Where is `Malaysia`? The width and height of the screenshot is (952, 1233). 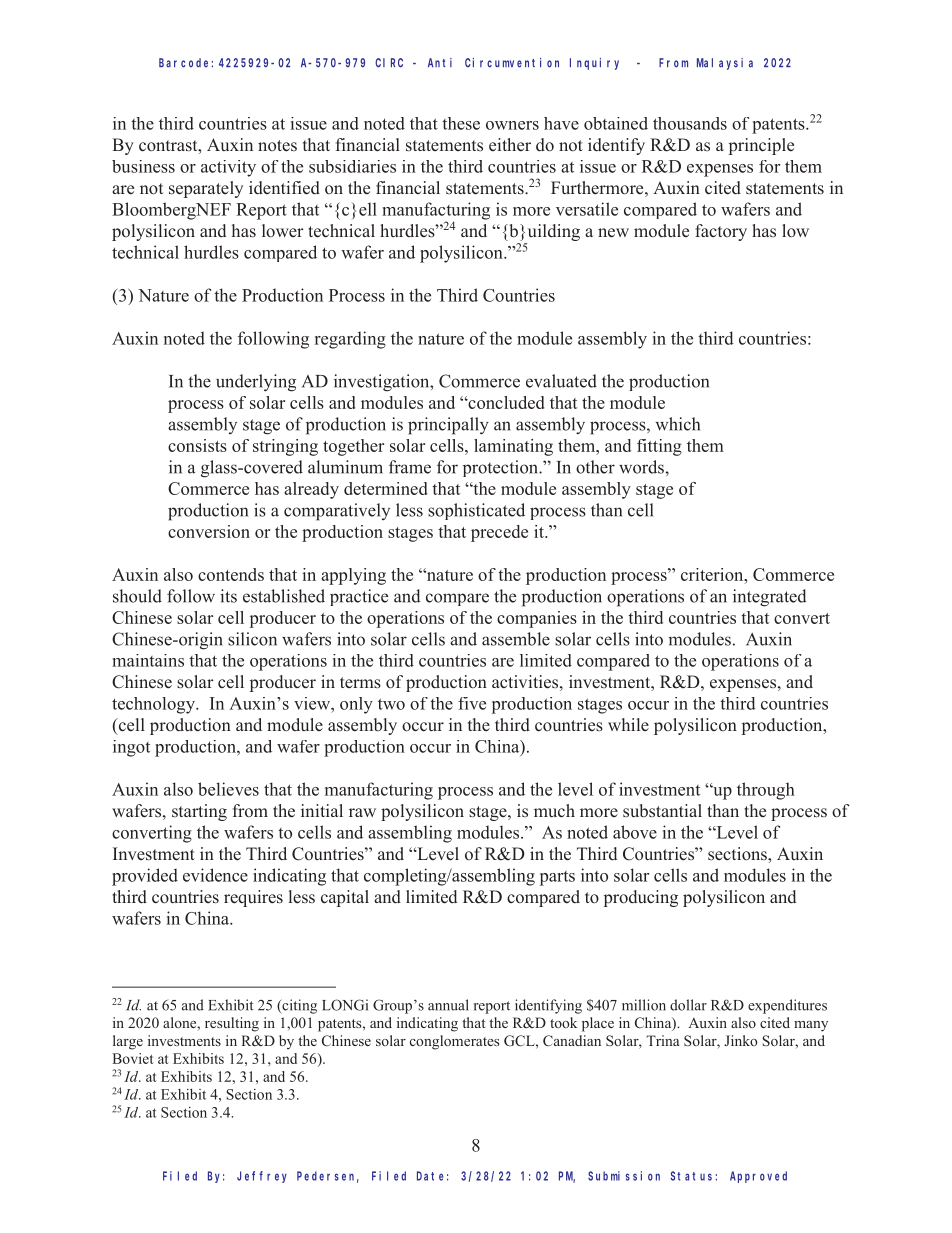 Malaysia is located at coordinates (725, 64).
